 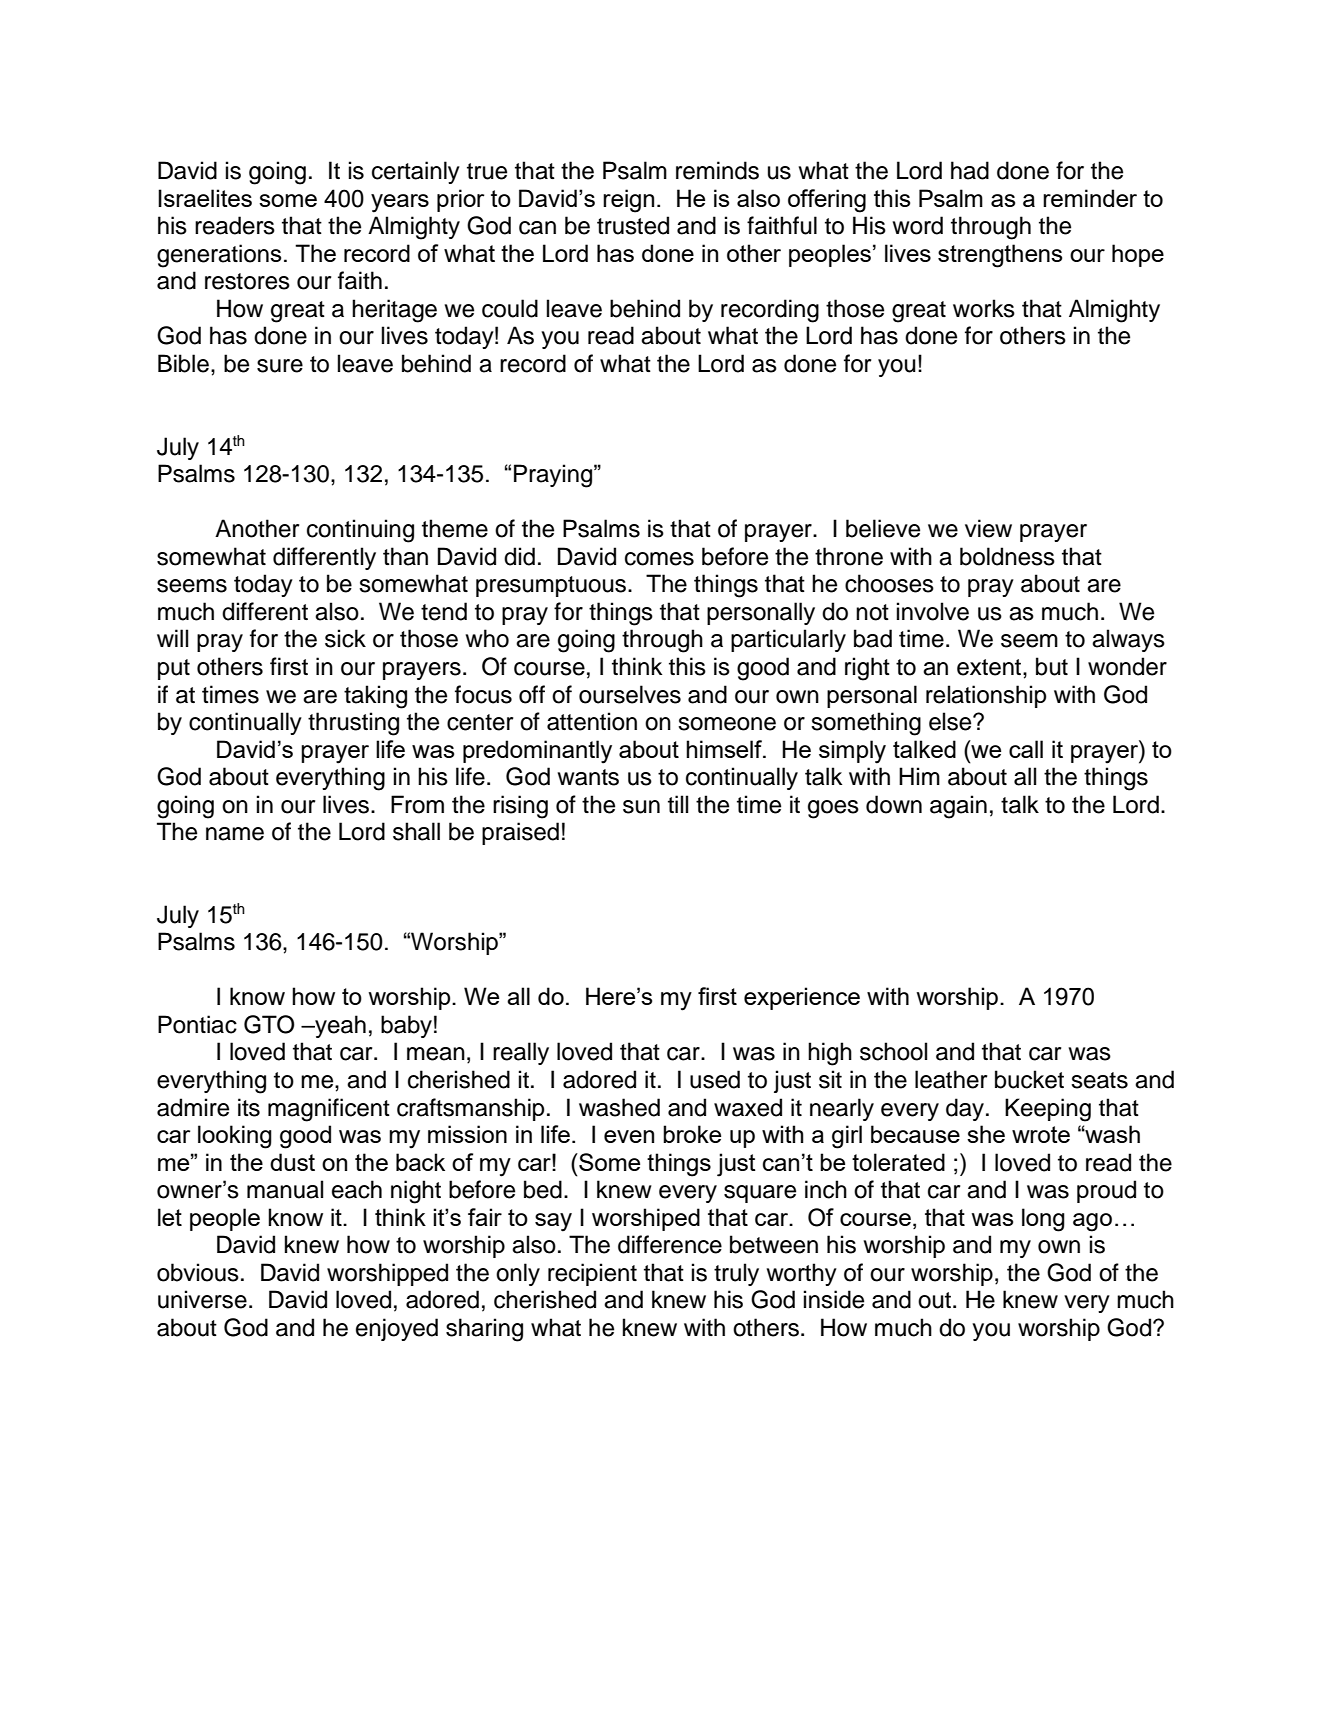 I want to click on used, so click(x=715, y=1079).
